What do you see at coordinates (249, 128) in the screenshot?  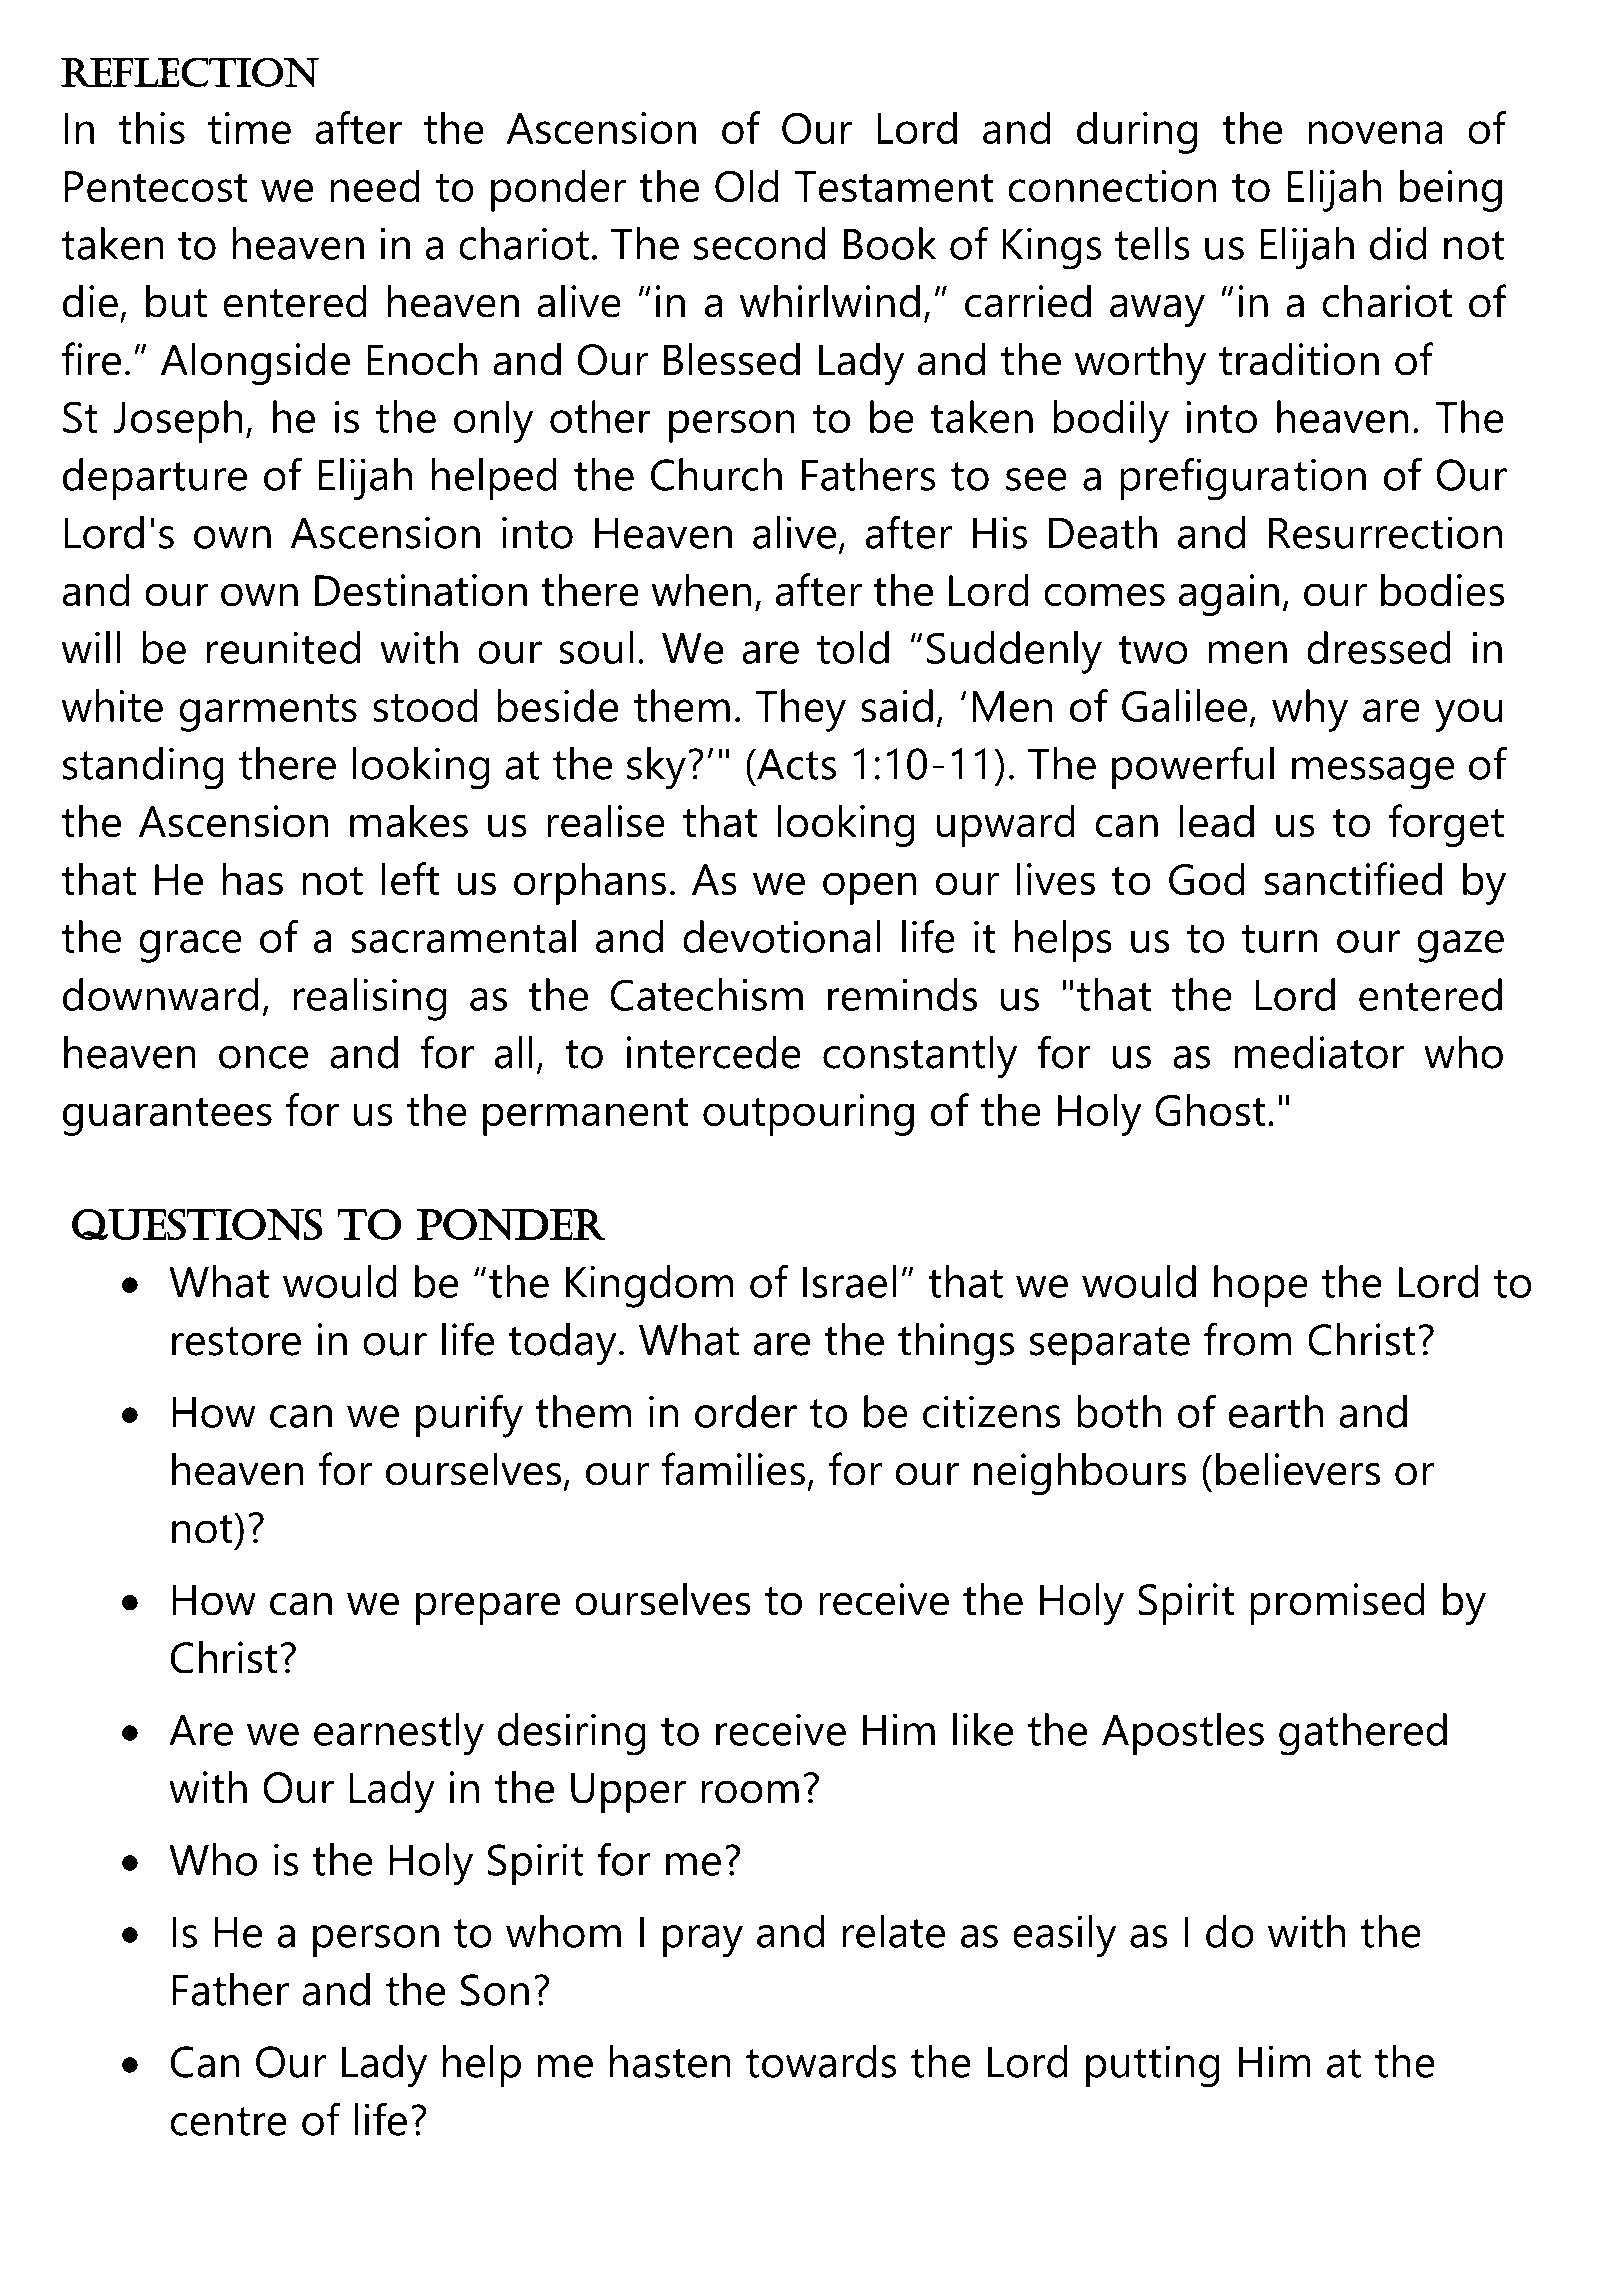 I see `time` at bounding box center [249, 128].
